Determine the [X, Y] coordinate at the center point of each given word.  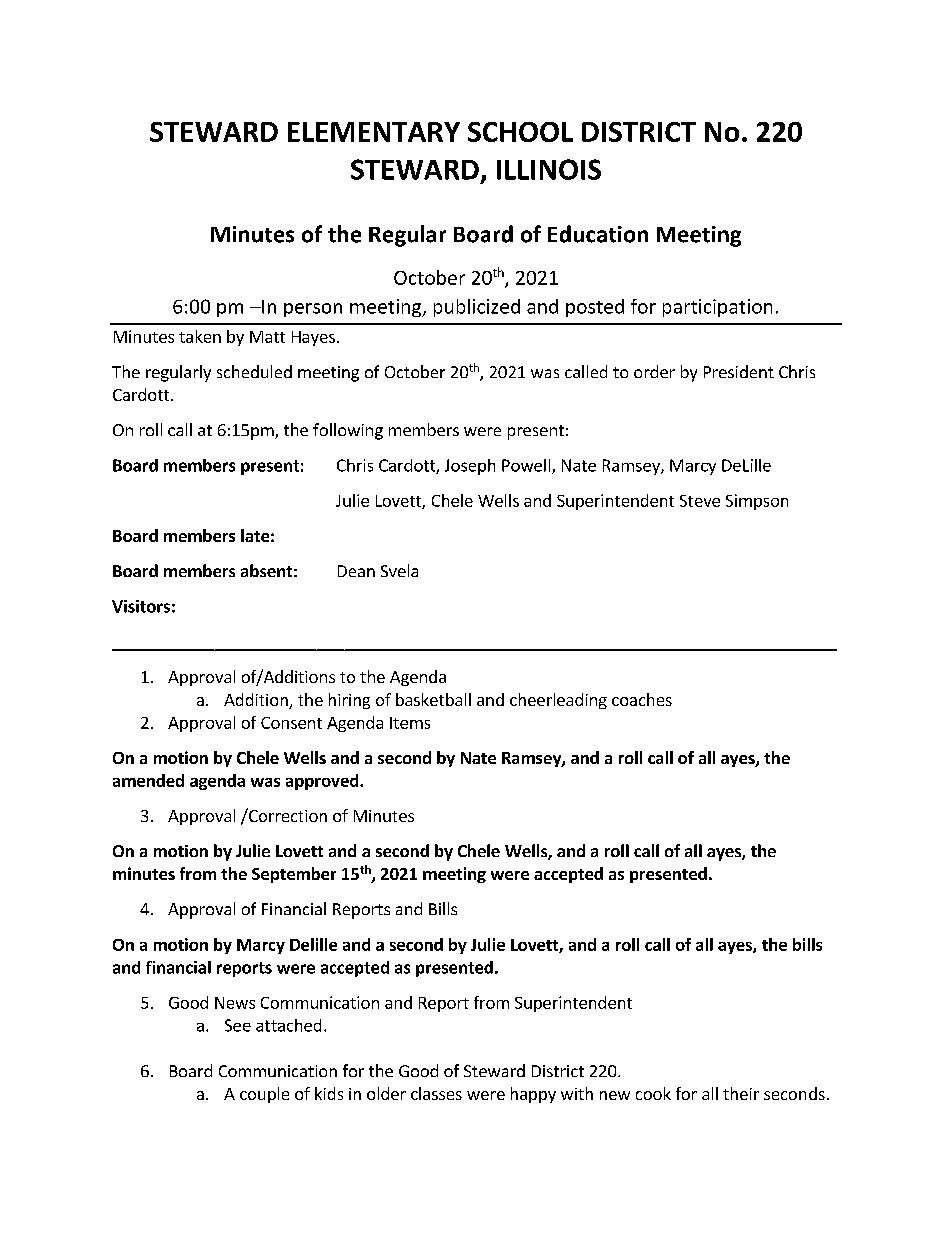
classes [436, 1093]
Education [598, 234]
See [238, 1025]
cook [653, 1093]
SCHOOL [520, 132]
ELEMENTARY [374, 132]
